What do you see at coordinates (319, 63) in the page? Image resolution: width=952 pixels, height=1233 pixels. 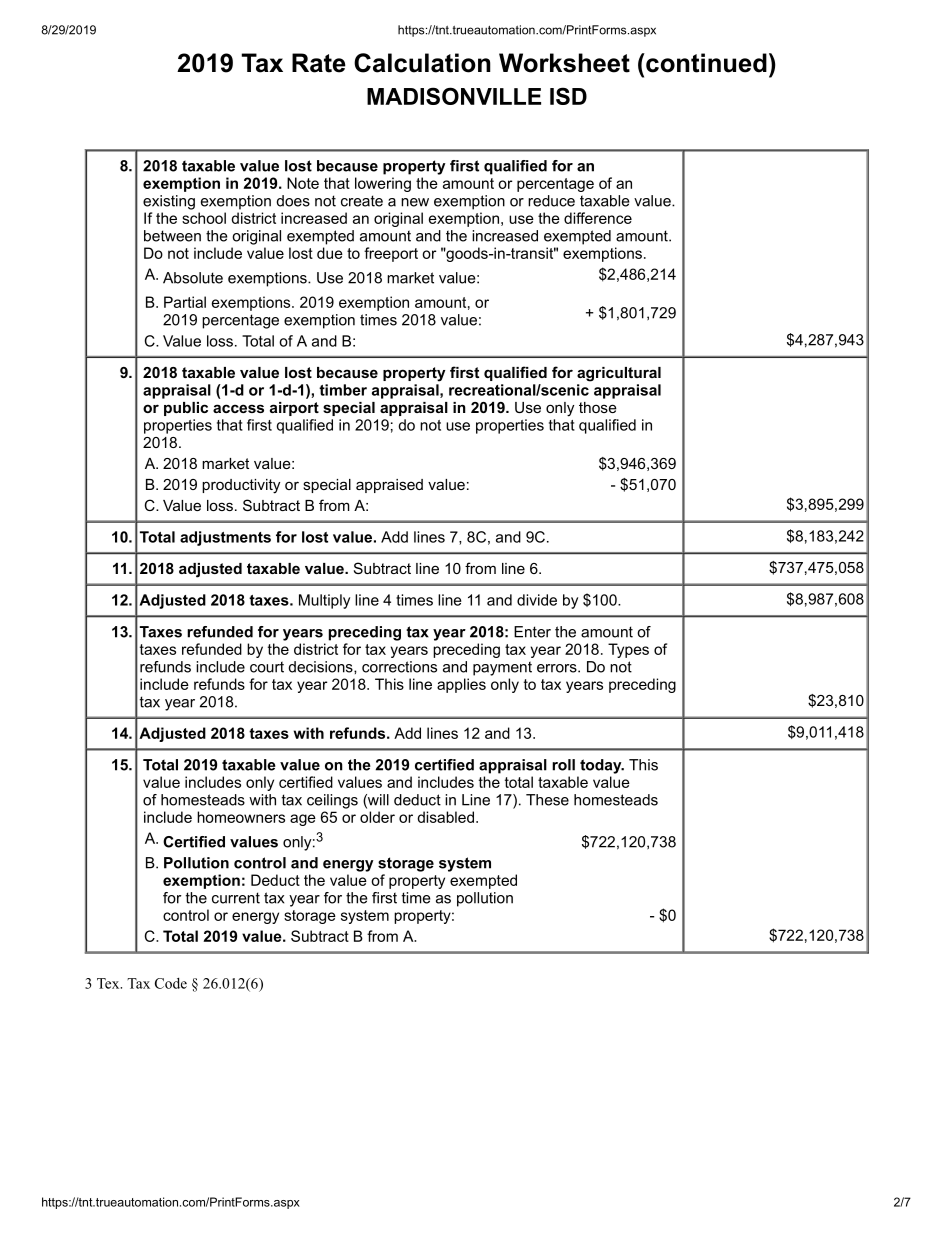 I see `Rate` at bounding box center [319, 63].
